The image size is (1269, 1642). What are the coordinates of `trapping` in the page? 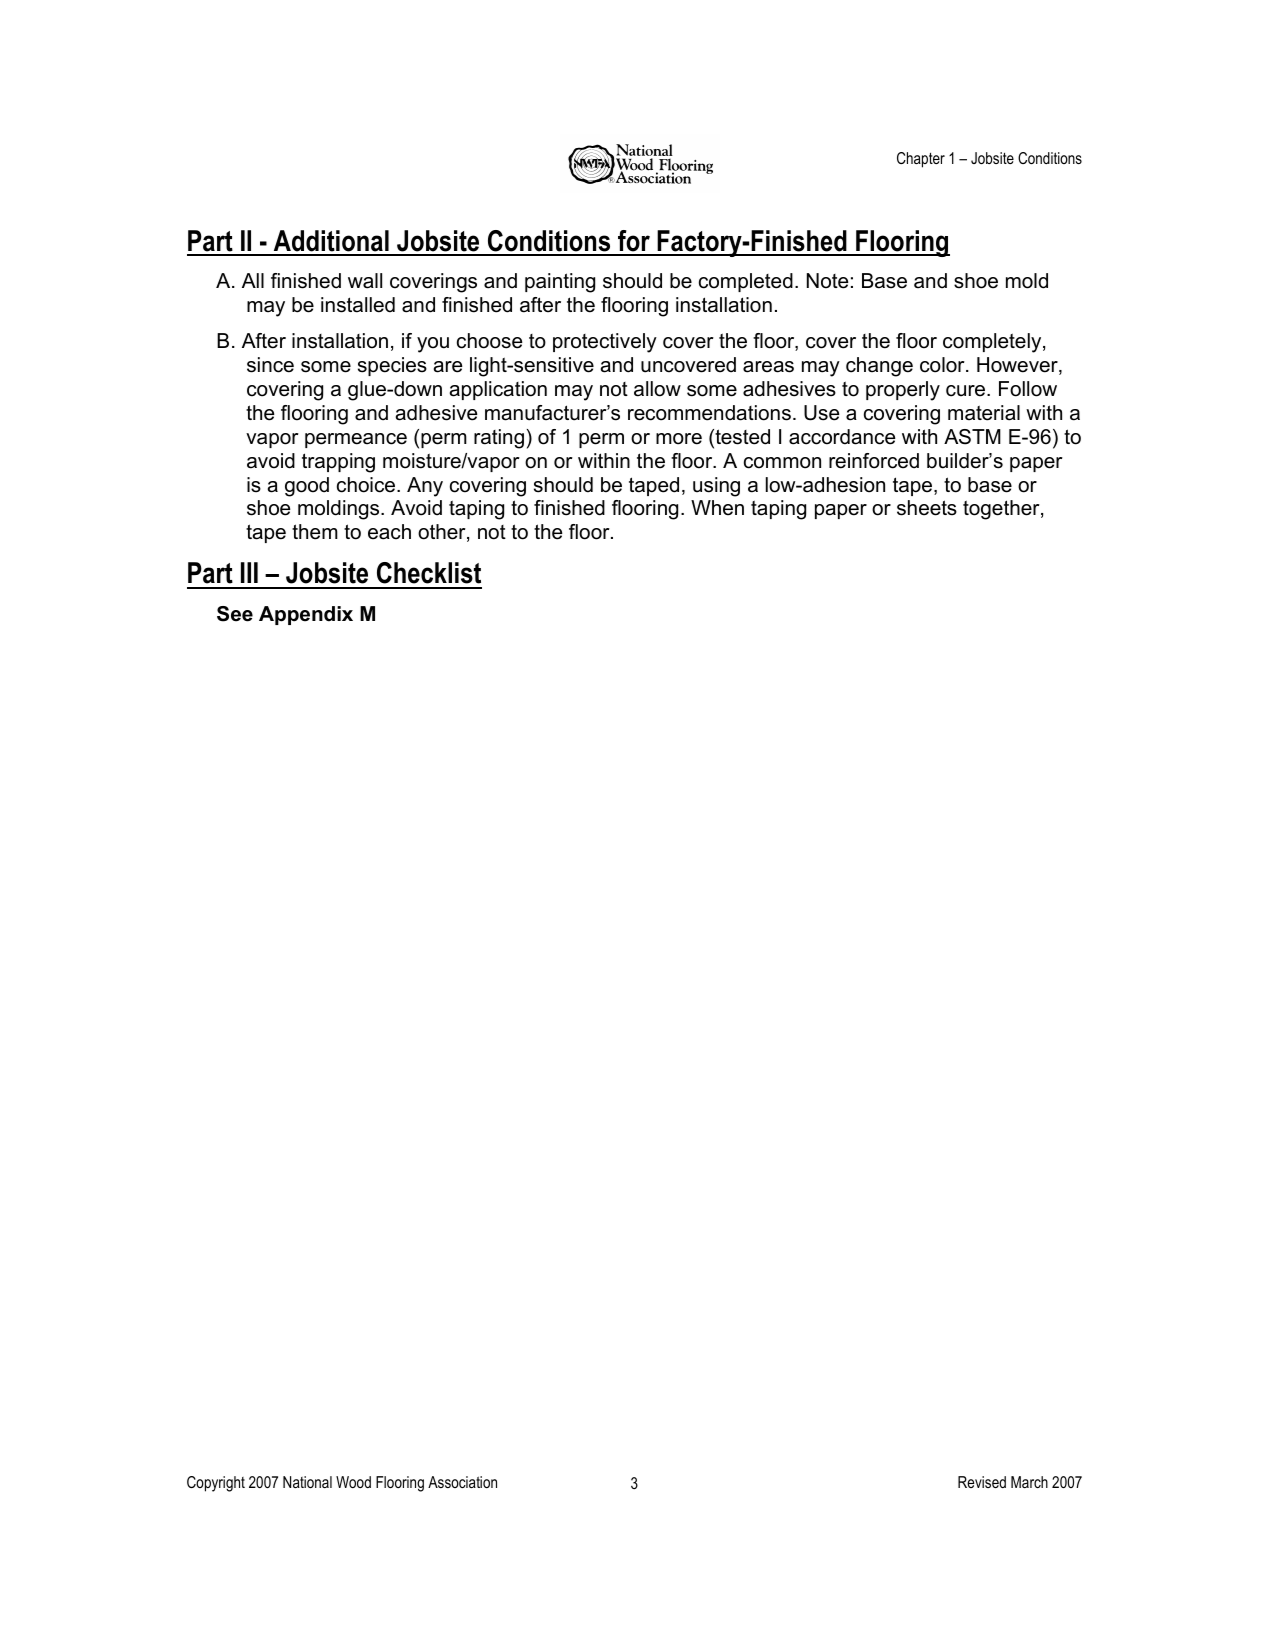 It's located at (338, 463).
